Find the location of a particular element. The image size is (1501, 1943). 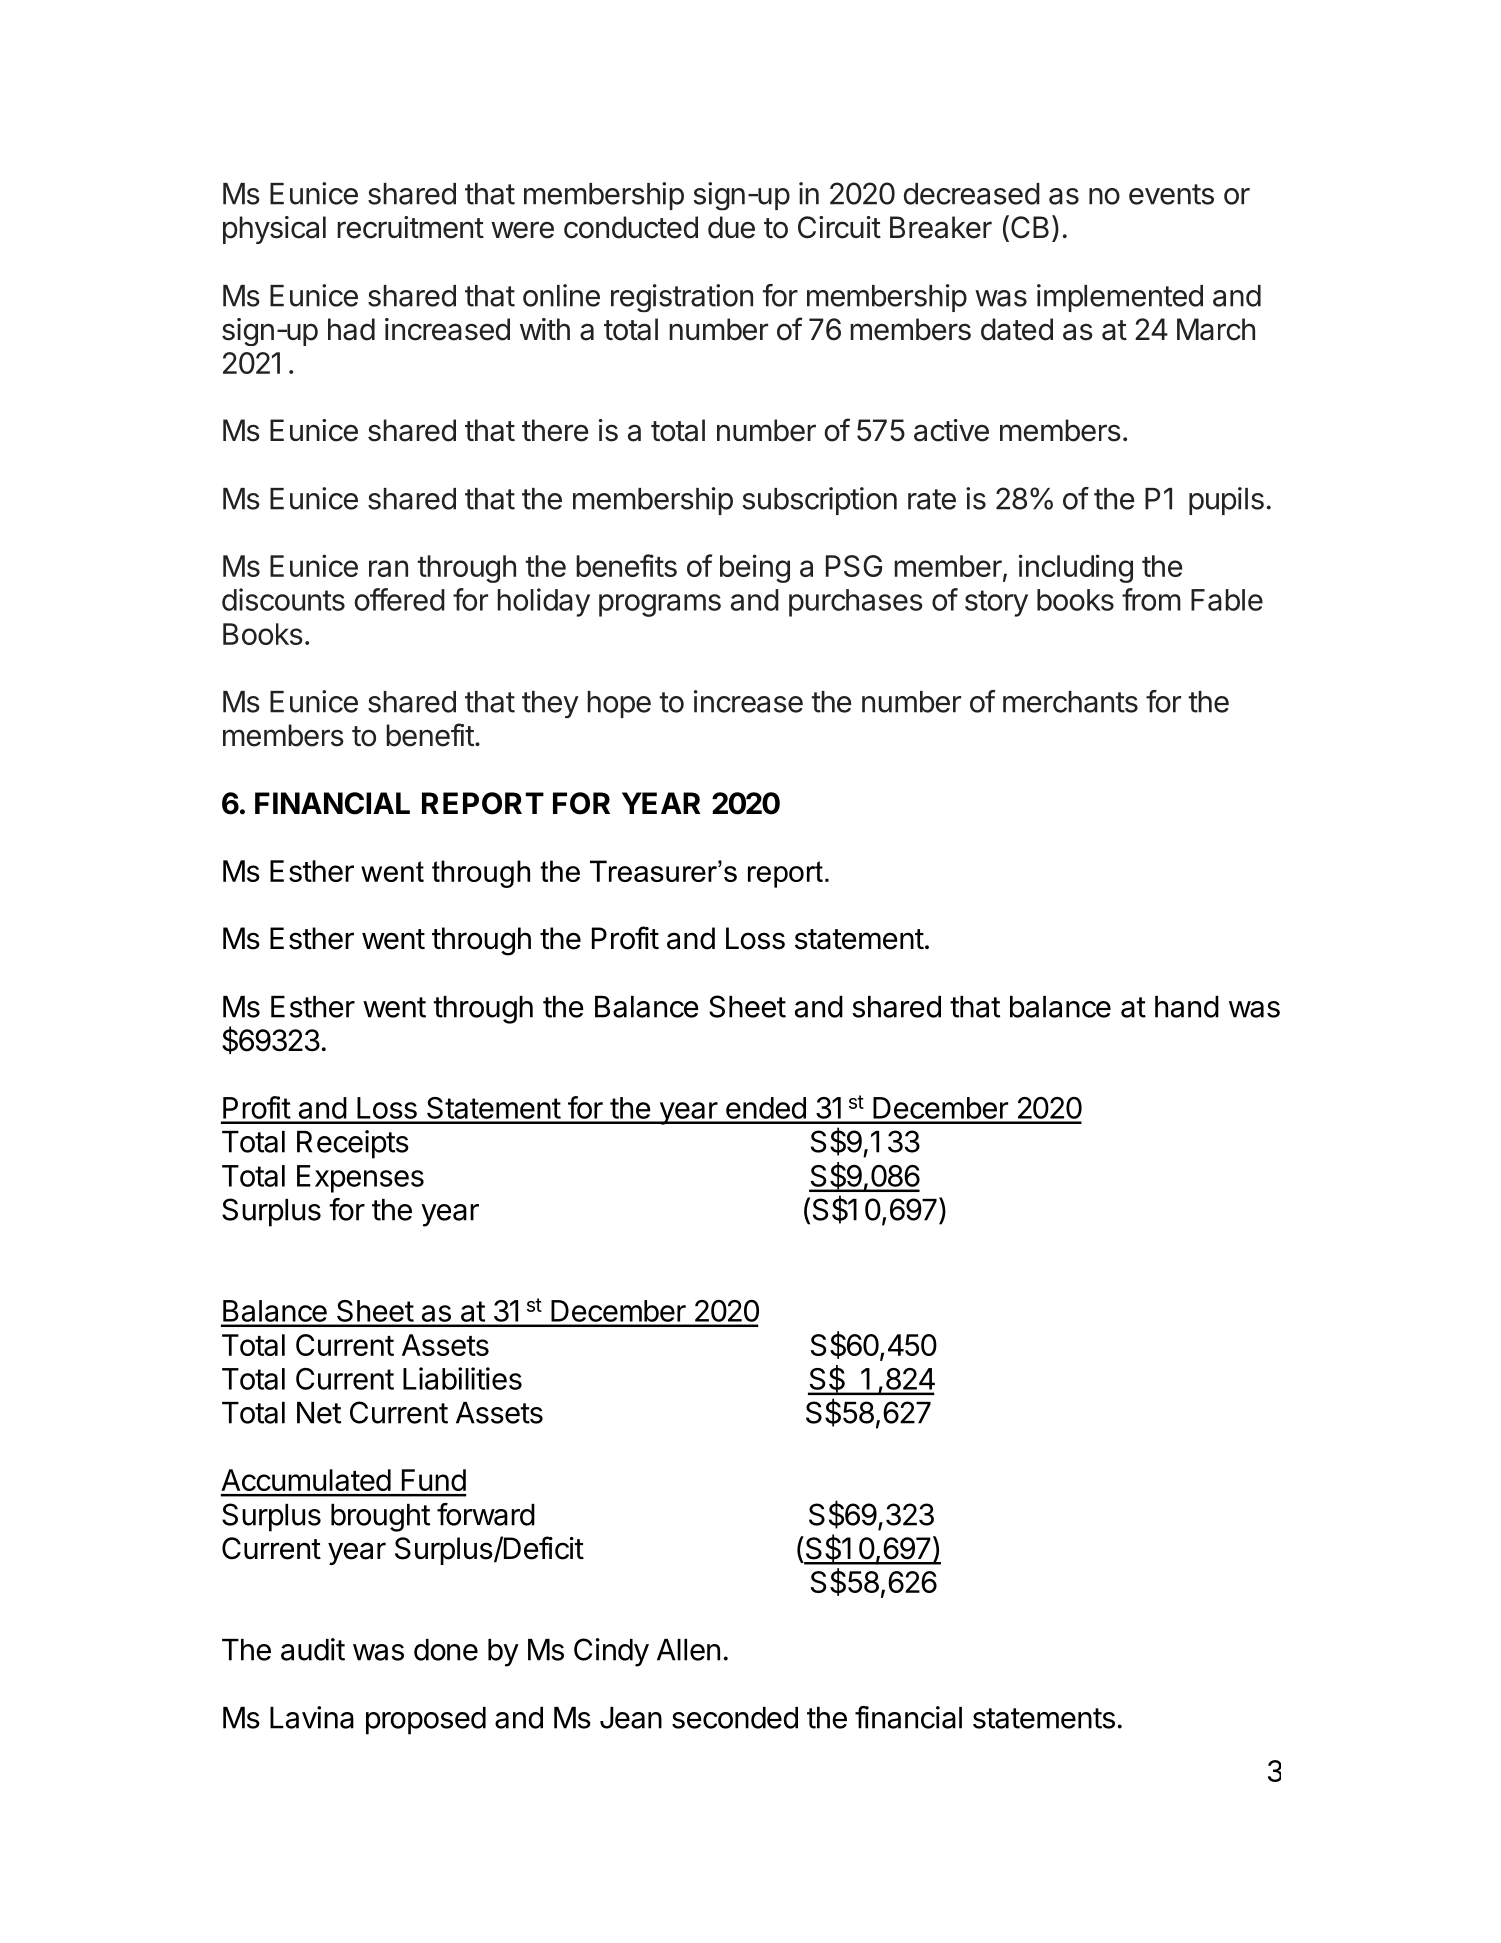

hope is located at coordinates (619, 704).
